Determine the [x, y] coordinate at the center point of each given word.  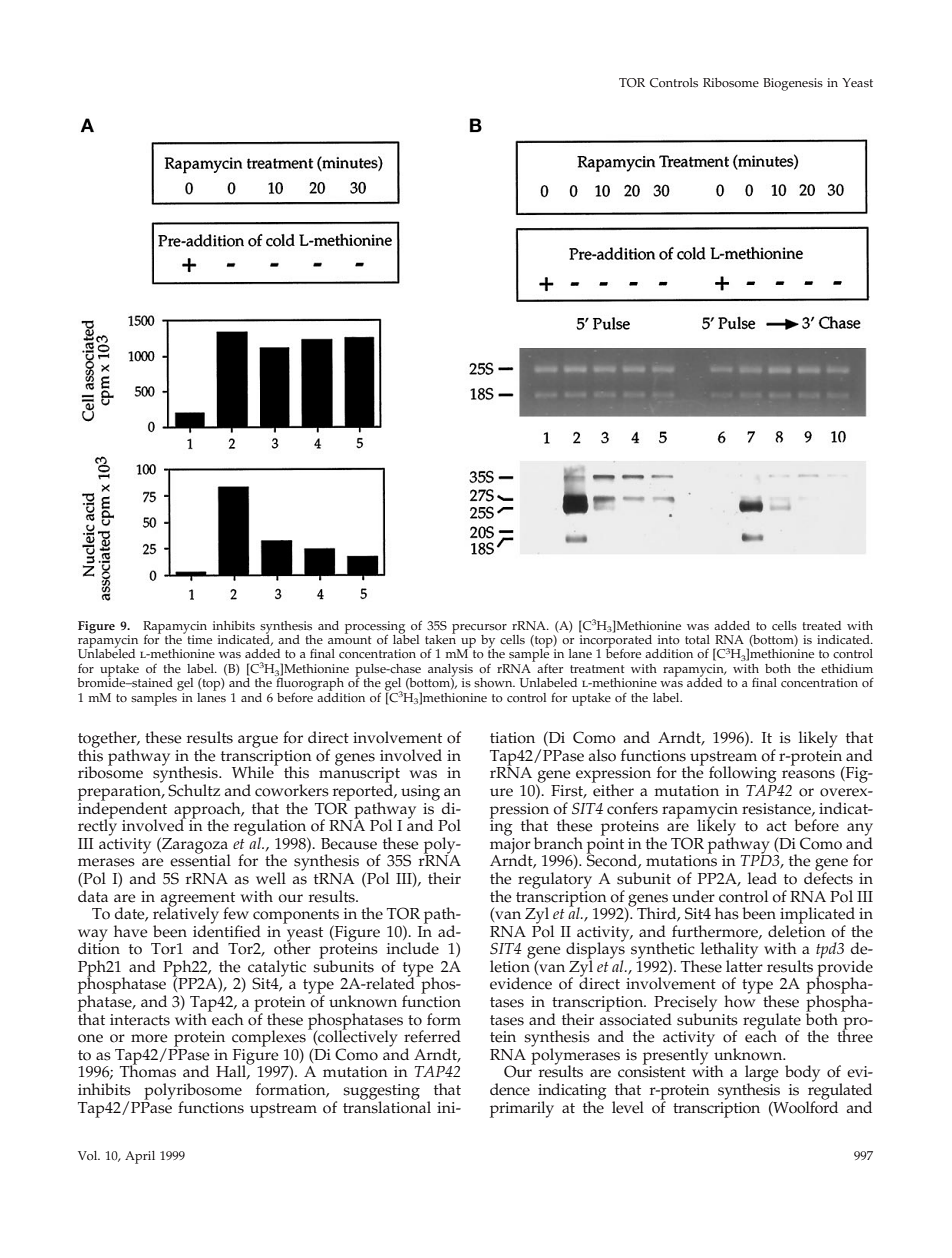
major [510, 845]
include [413, 948]
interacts [140, 1020]
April [140, 1157]
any [860, 830]
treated [821, 626]
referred [432, 1036]
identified [227, 930]
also [602, 755]
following [743, 774]
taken [440, 638]
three [855, 1035]
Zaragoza [195, 846]
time [199, 640]
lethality [729, 951]
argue [258, 741]
